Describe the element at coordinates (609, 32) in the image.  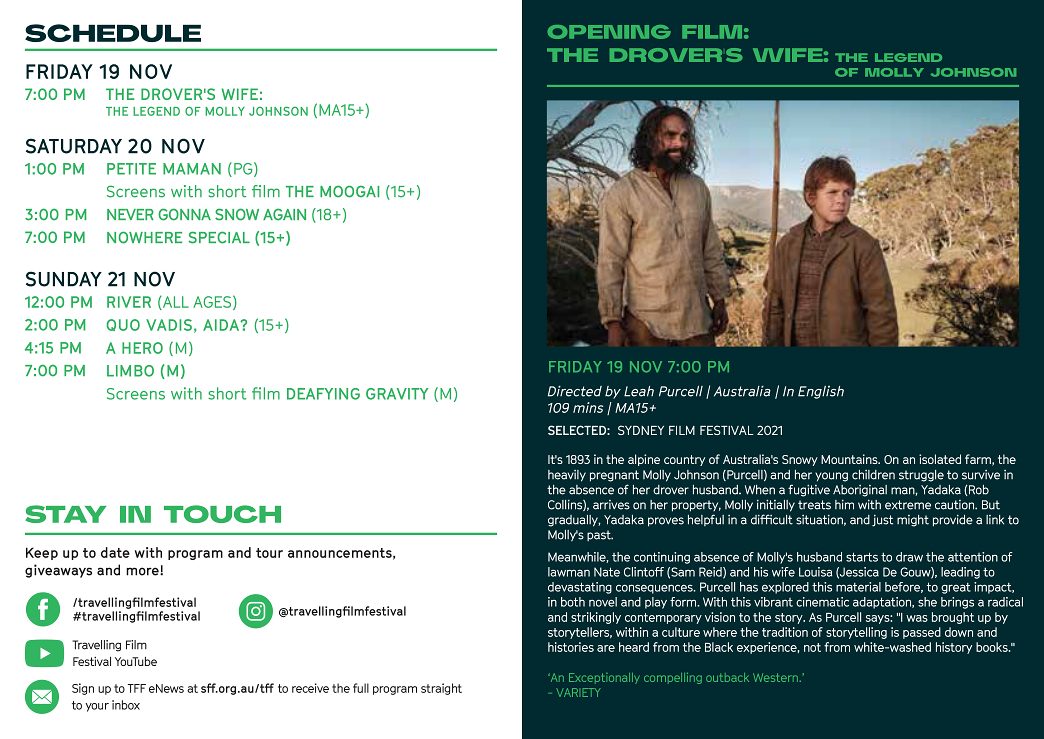
I see `OPENING` at that location.
